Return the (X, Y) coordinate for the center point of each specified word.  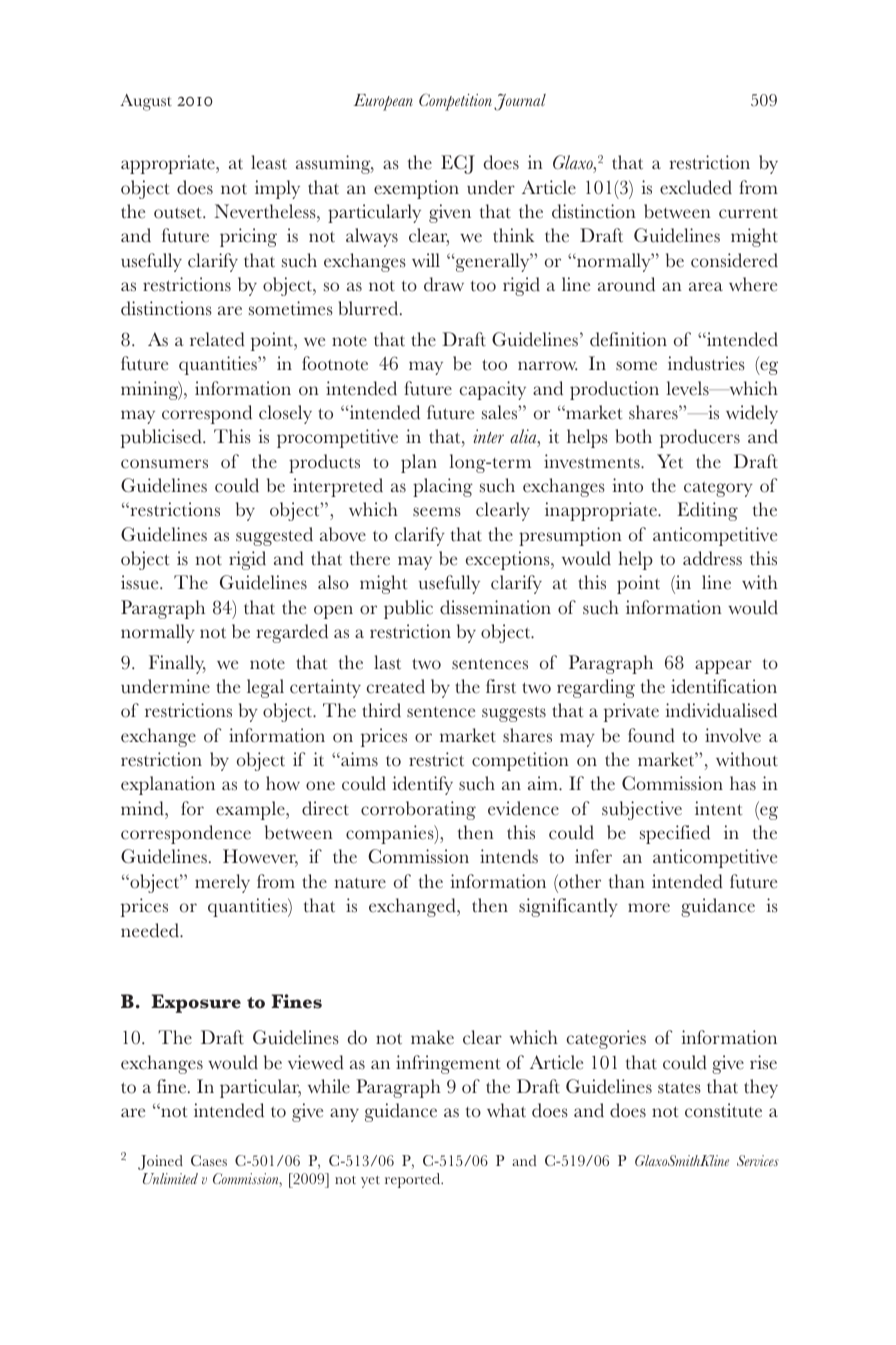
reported (414, 1180)
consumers (164, 464)
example (251, 810)
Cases (209, 1160)
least (269, 162)
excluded (696, 187)
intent (719, 808)
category (718, 489)
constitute (723, 1110)
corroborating (418, 810)
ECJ (458, 164)
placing (443, 487)
